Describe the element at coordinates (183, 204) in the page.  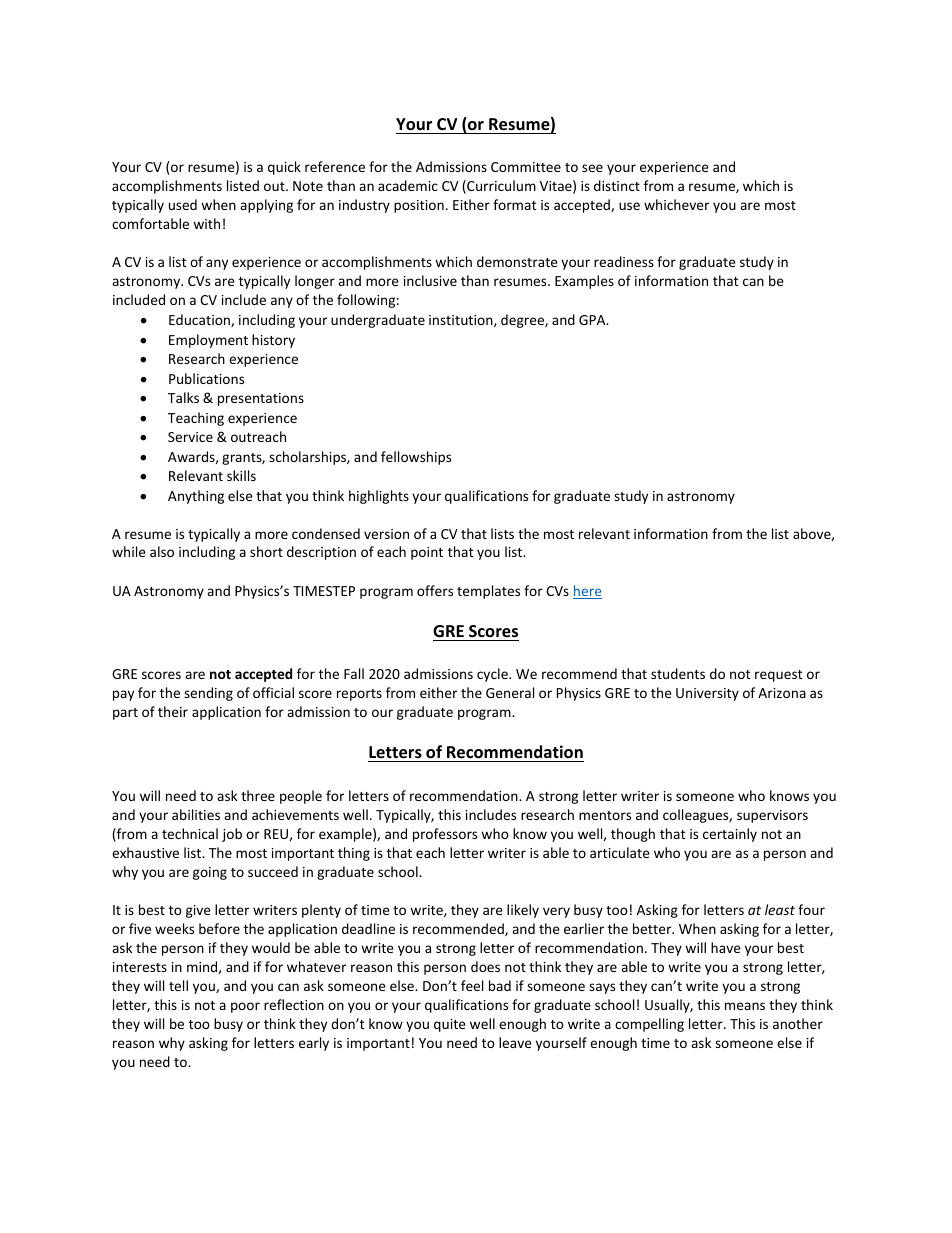
I see `used` at that location.
